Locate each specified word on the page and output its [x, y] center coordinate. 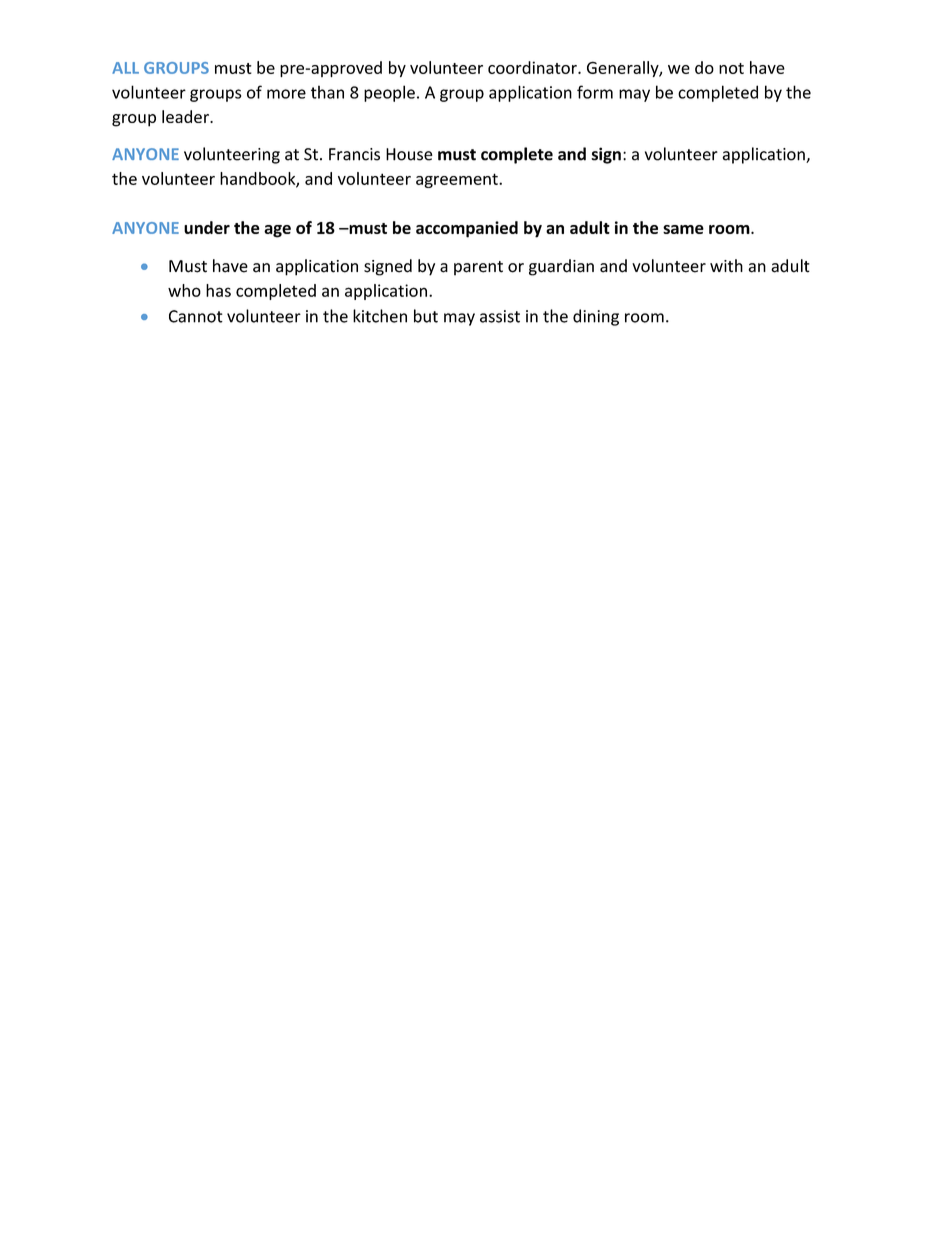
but [426, 316]
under [207, 227]
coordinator [533, 67]
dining [596, 317]
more [286, 94]
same [683, 229]
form [595, 92]
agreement [458, 180]
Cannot [196, 316]
